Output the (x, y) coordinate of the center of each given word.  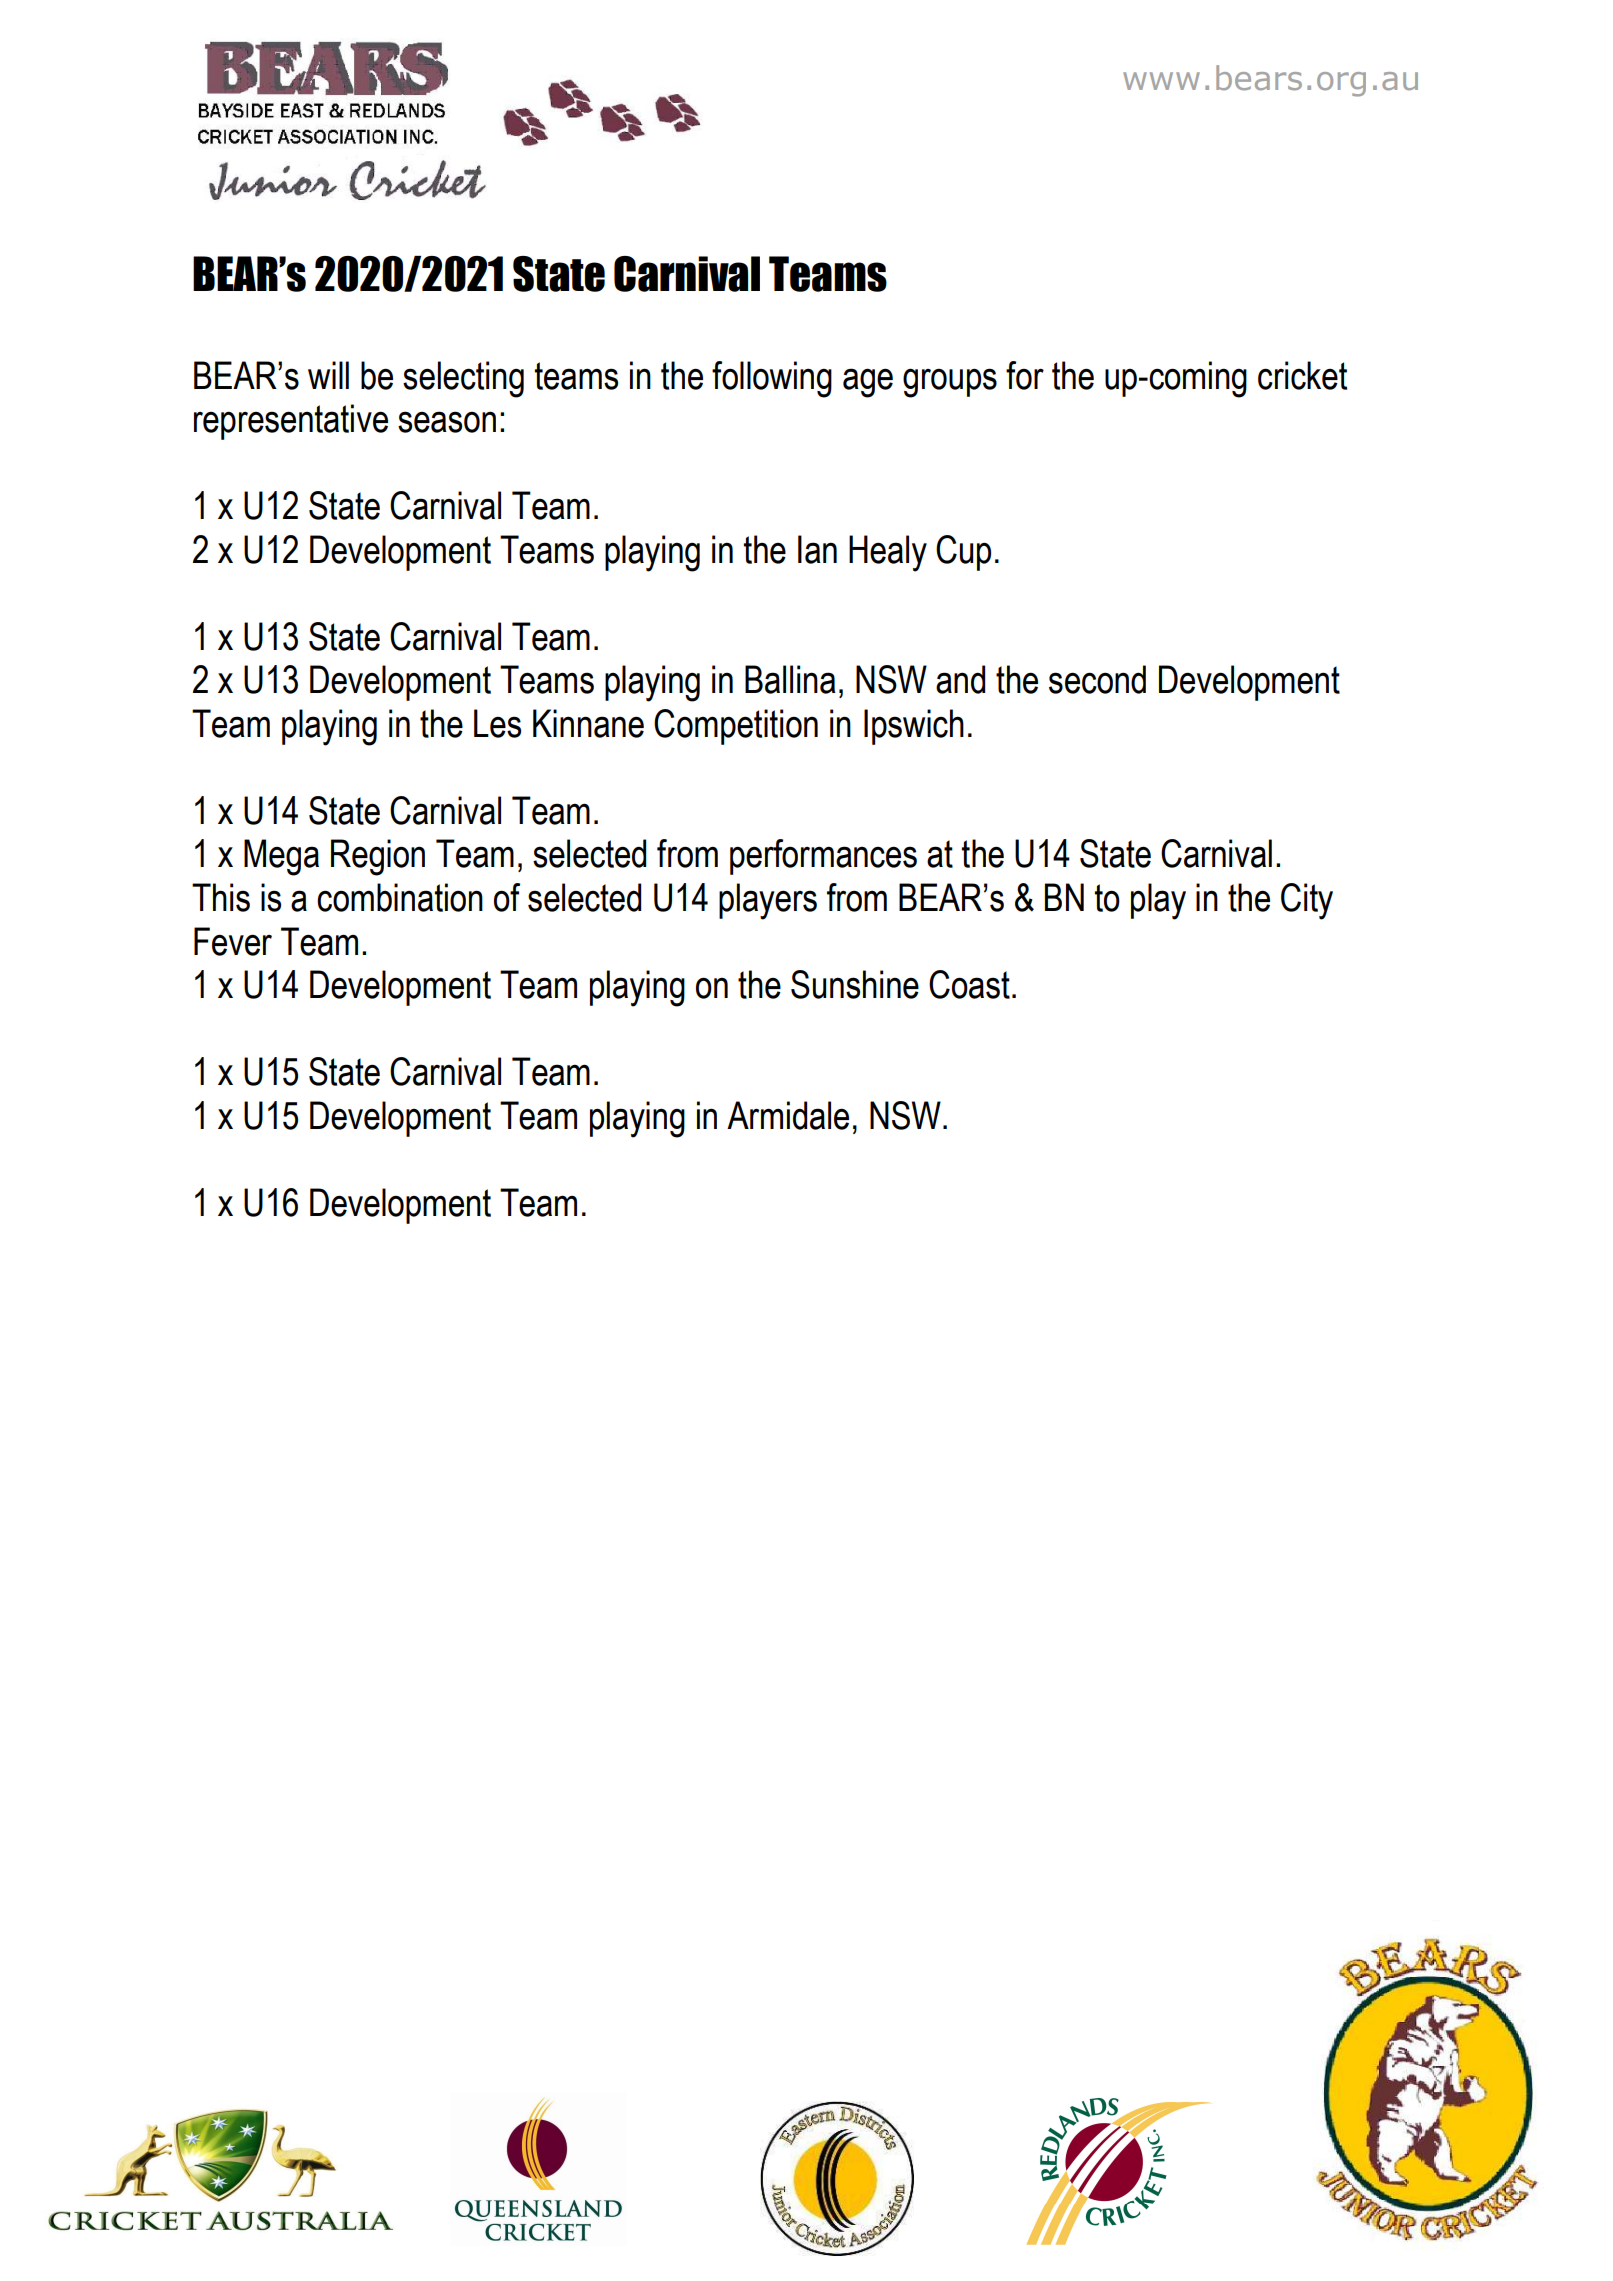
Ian (817, 549)
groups (950, 383)
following (772, 379)
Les (497, 723)
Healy (888, 553)
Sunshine (855, 984)
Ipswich (914, 727)
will (328, 375)
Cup (963, 553)
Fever (233, 941)
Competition (736, 727)
